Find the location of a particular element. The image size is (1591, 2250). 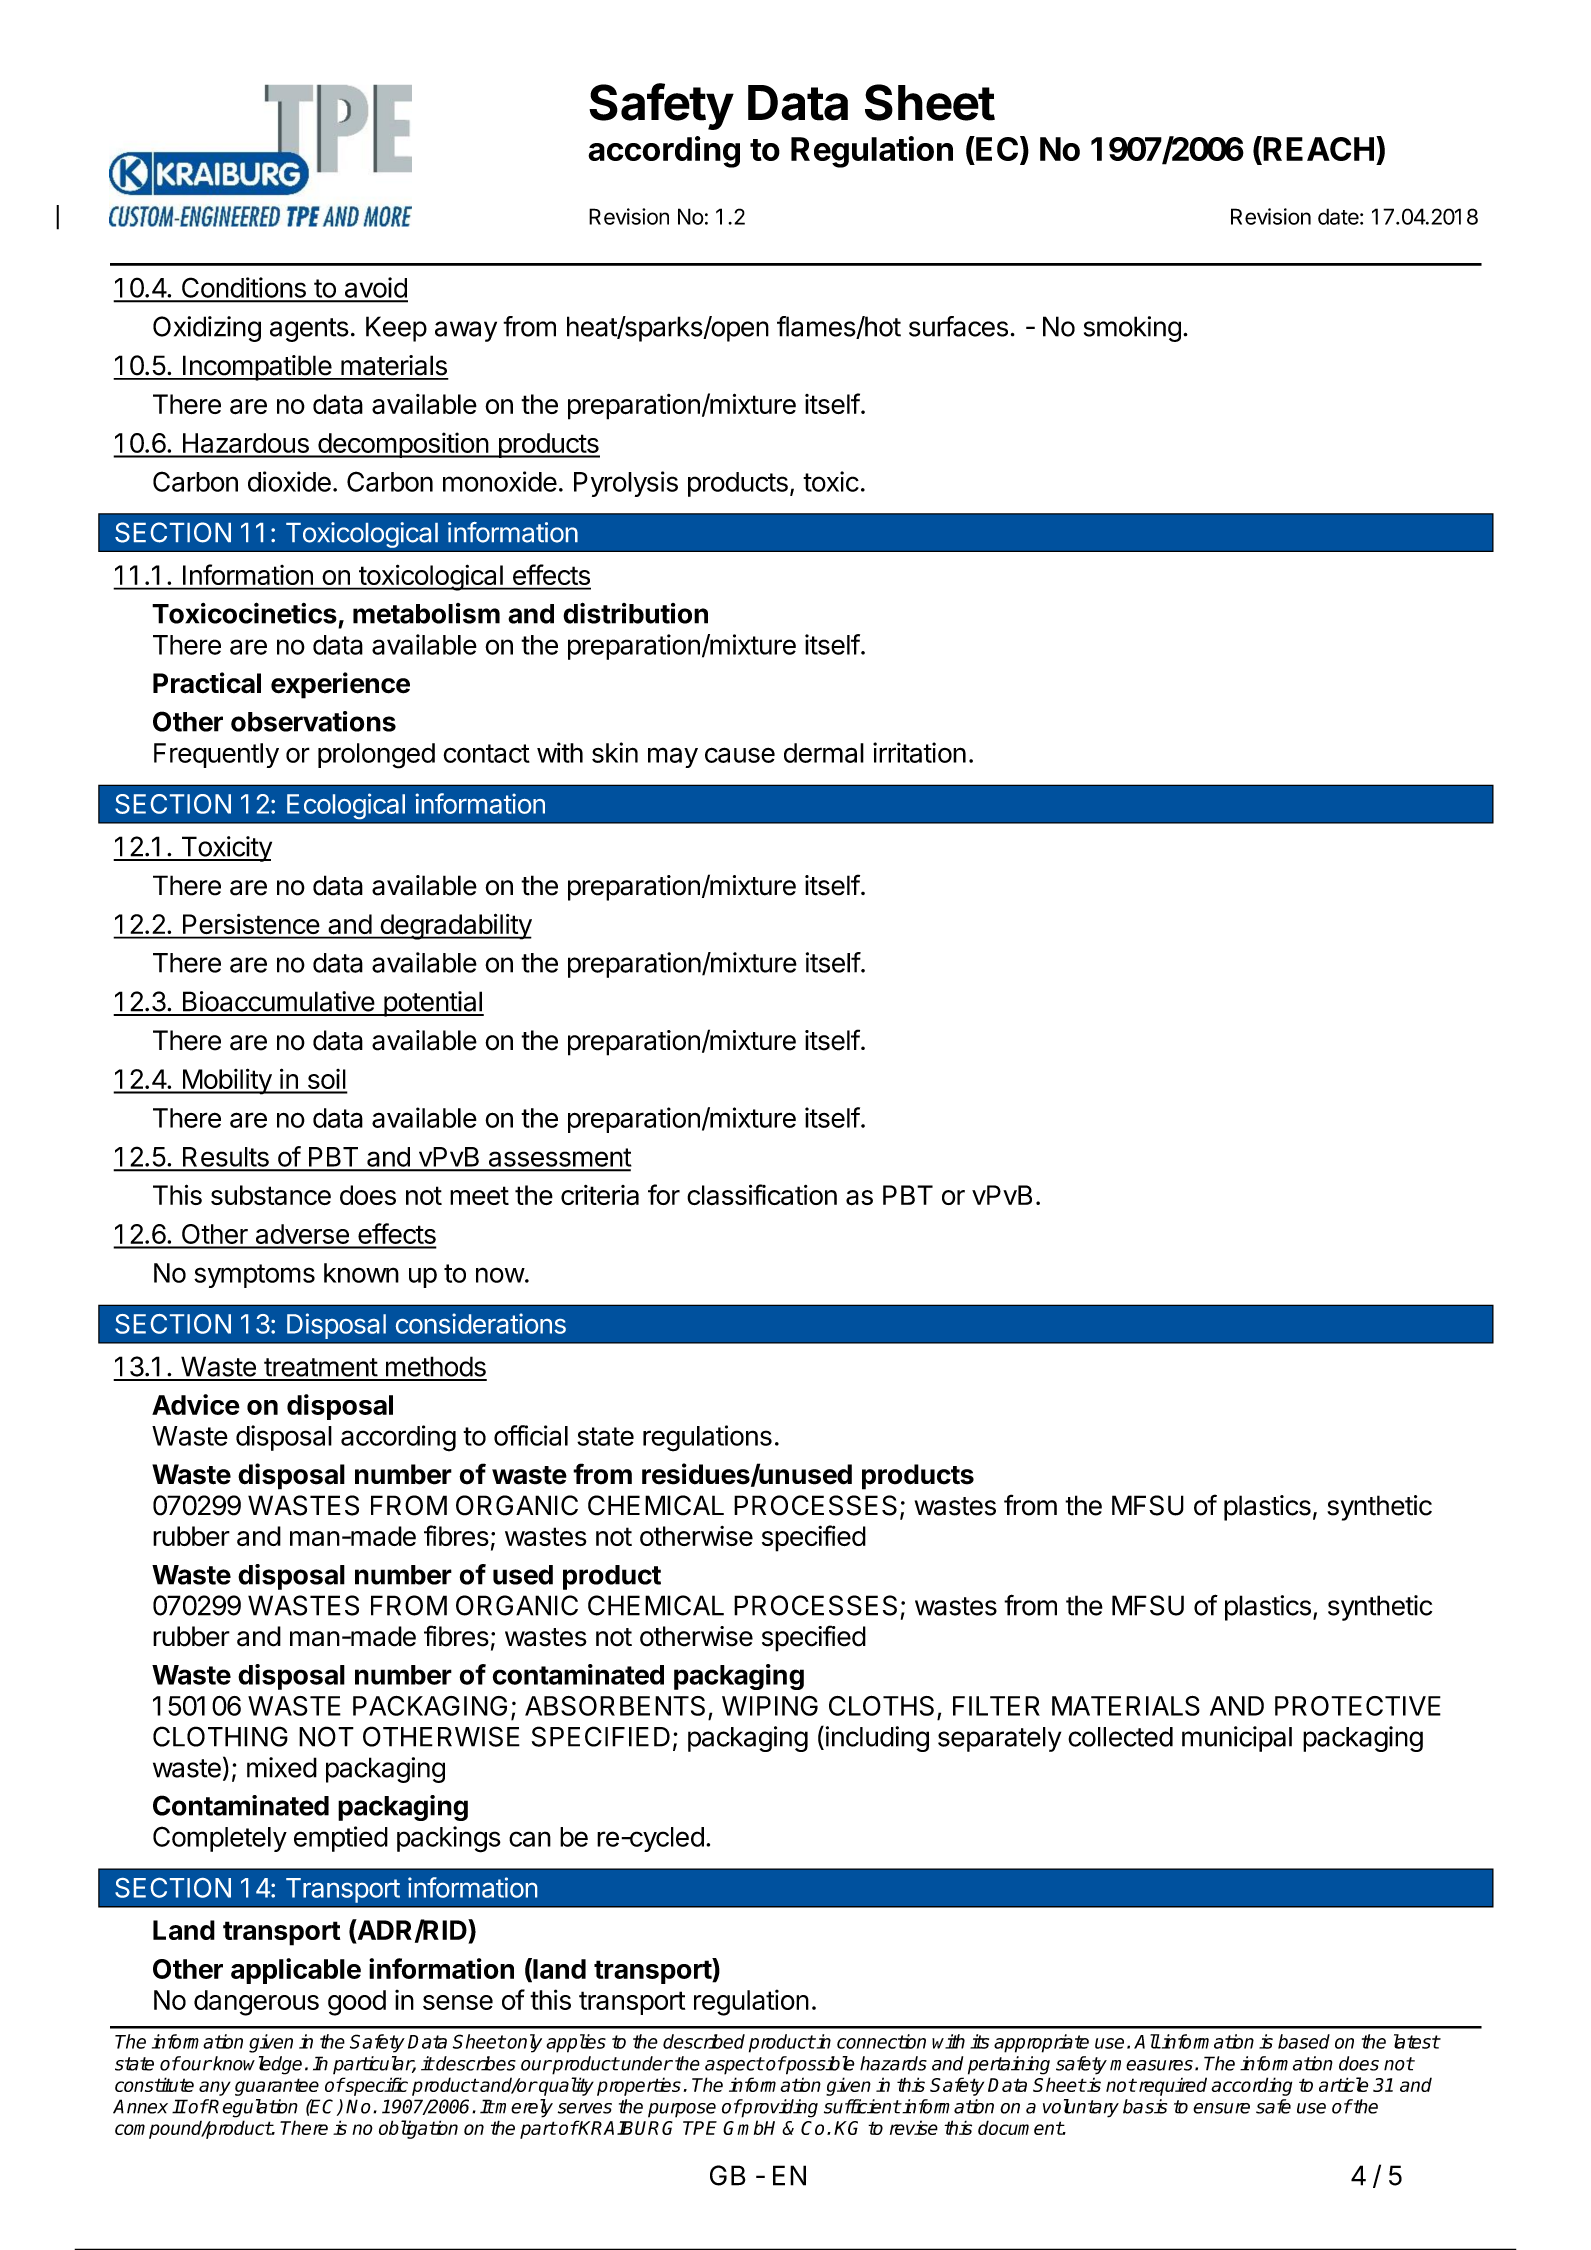

symptoms is located at coordinates (254, 1276).
